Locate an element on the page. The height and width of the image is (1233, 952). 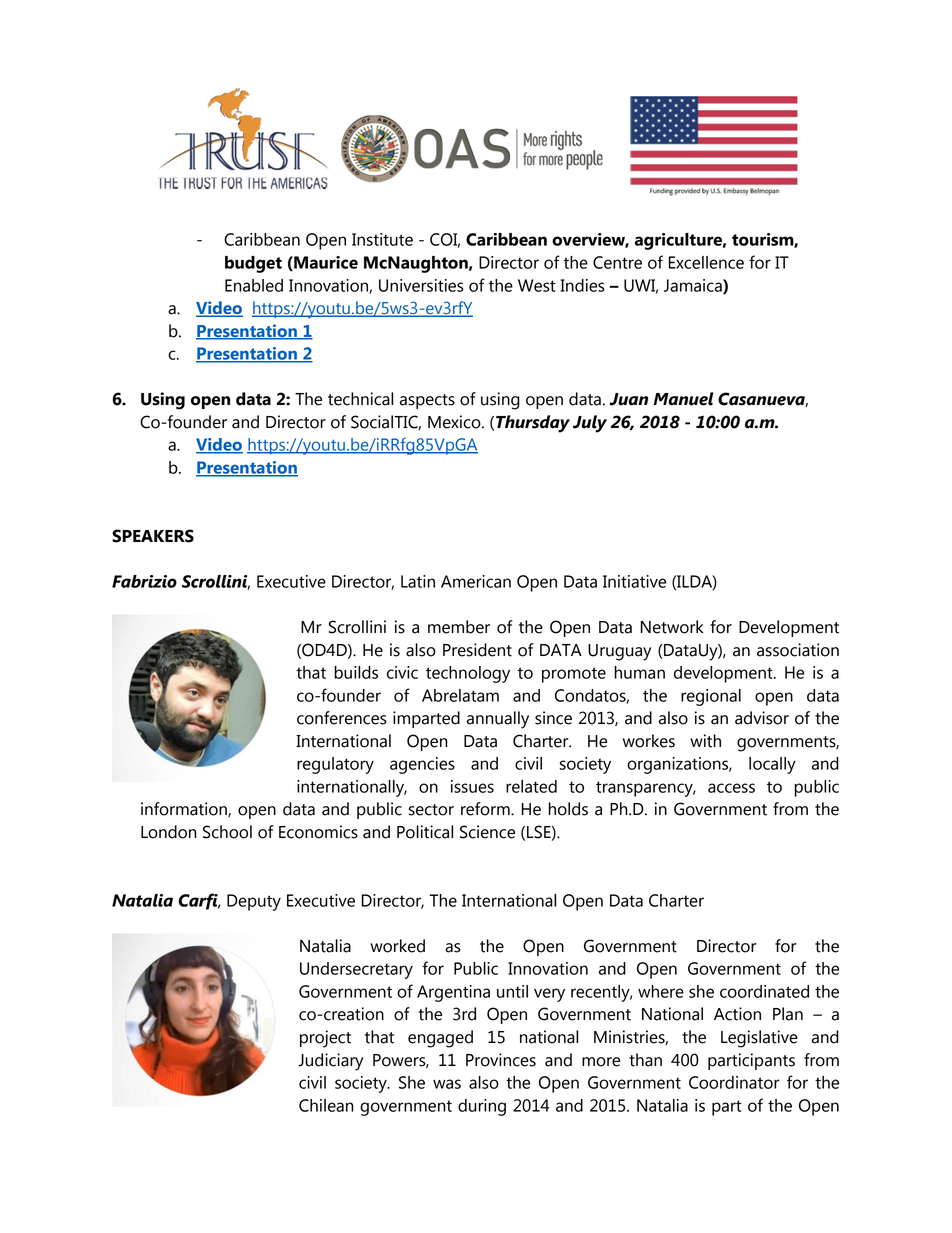
SPEAKERS is located at coordinates (153, 536).
